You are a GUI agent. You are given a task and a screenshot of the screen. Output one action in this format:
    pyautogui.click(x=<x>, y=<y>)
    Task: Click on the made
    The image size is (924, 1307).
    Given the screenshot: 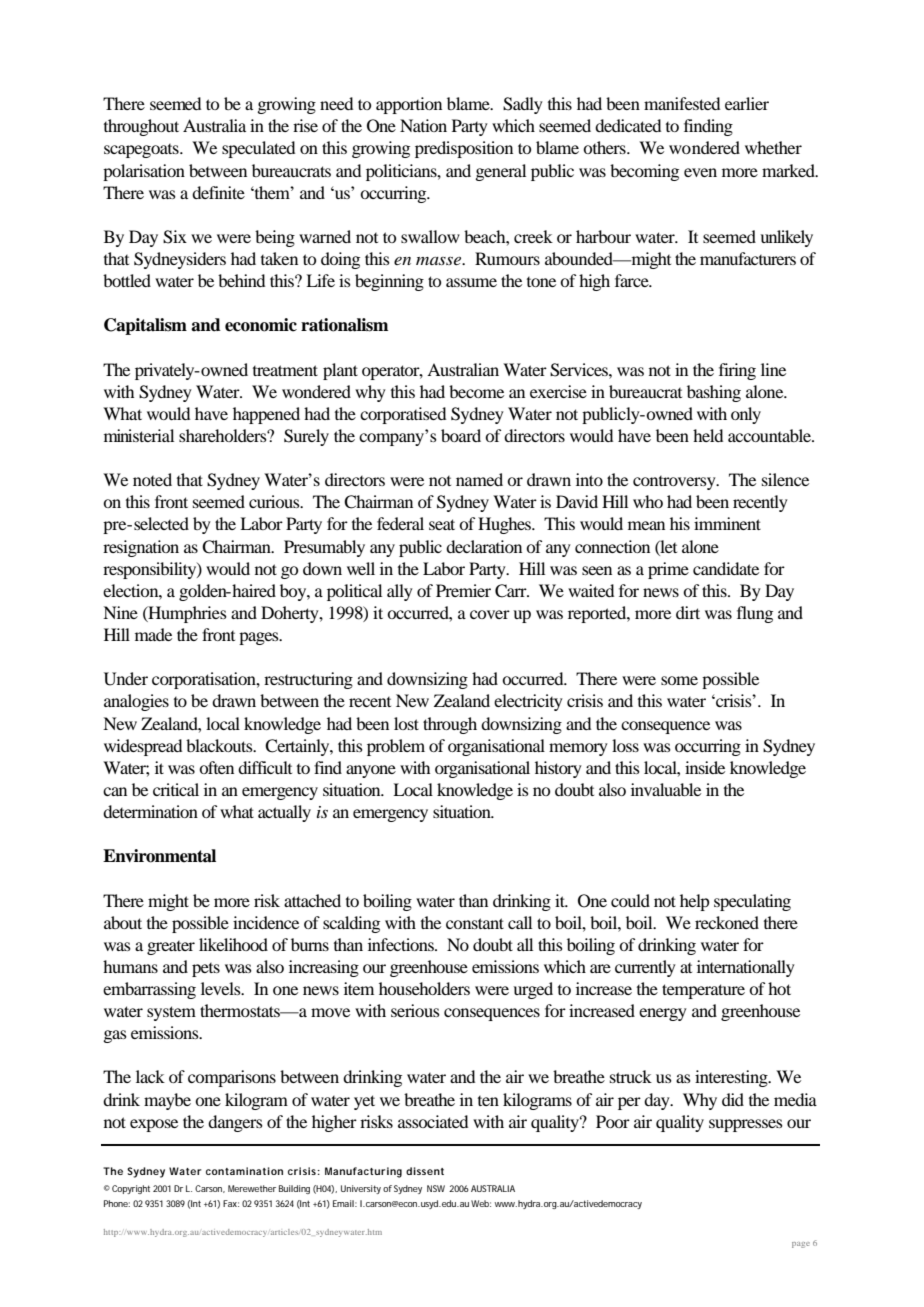 What is the action you would take?
    pyautogui.click(x=153, y=634)
